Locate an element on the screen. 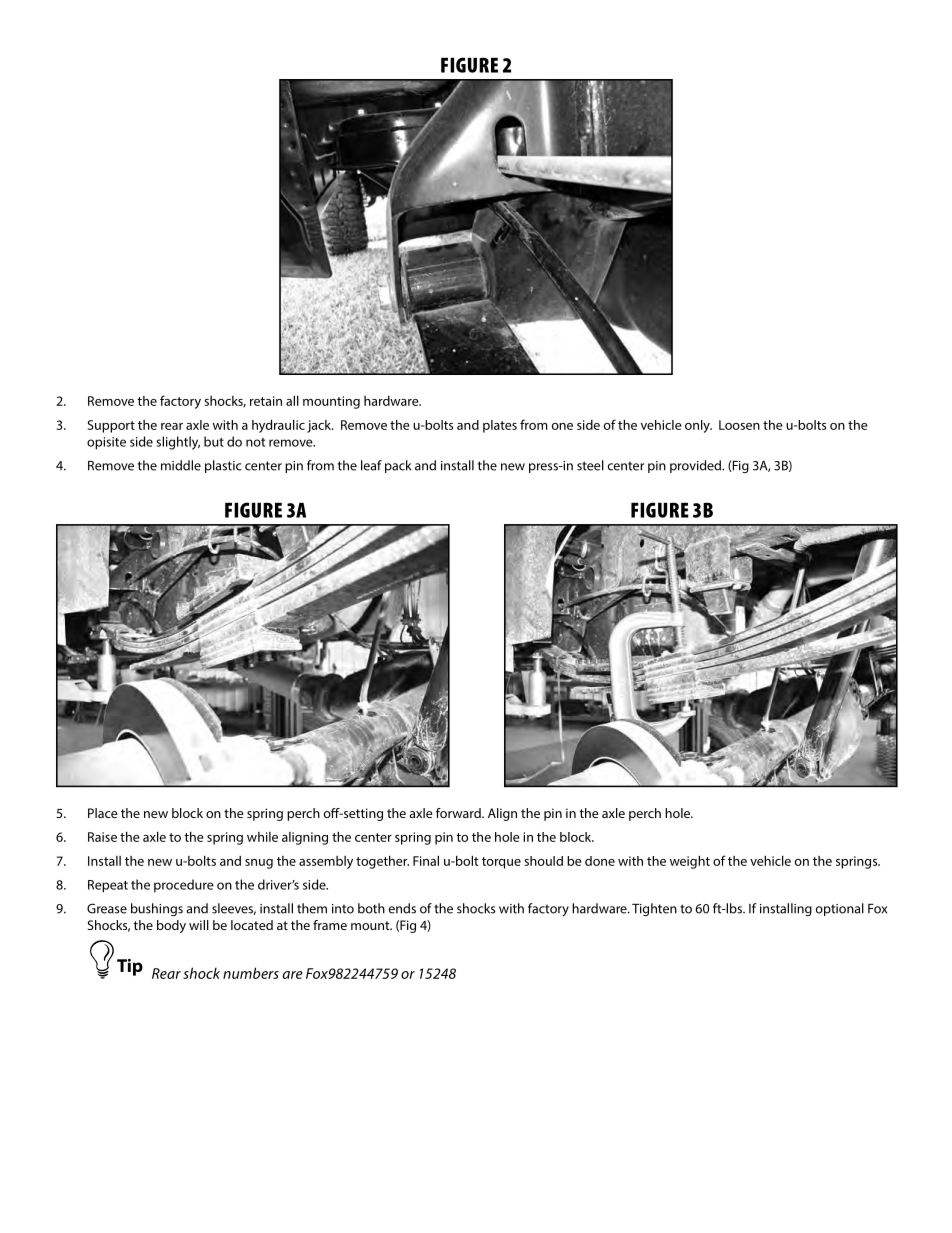 Image resolution: width=952 pixels, height=1233 pixels. pack is located at coordinates (398, 466).
